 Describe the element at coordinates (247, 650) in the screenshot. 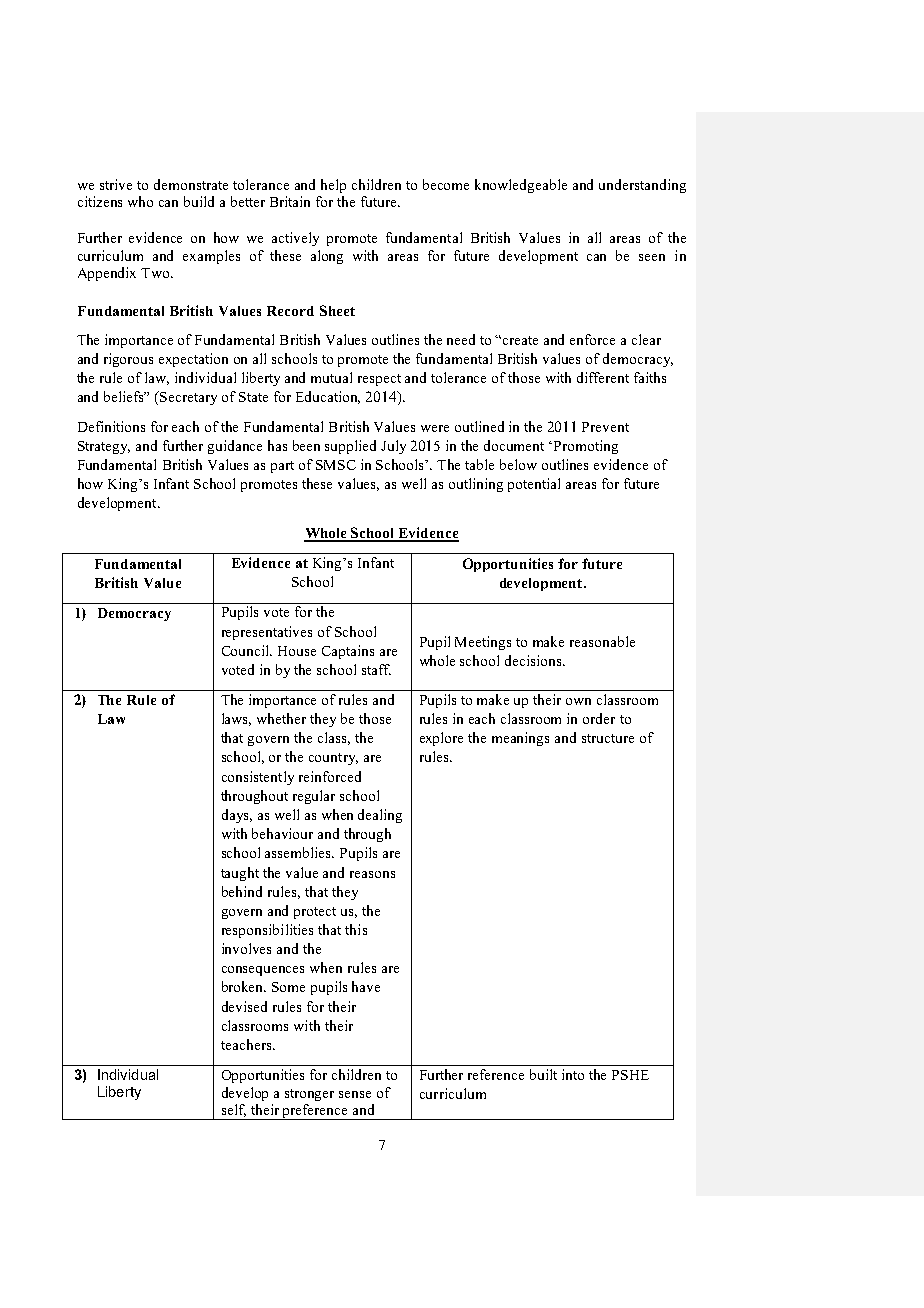

I see `Council` at that location.
